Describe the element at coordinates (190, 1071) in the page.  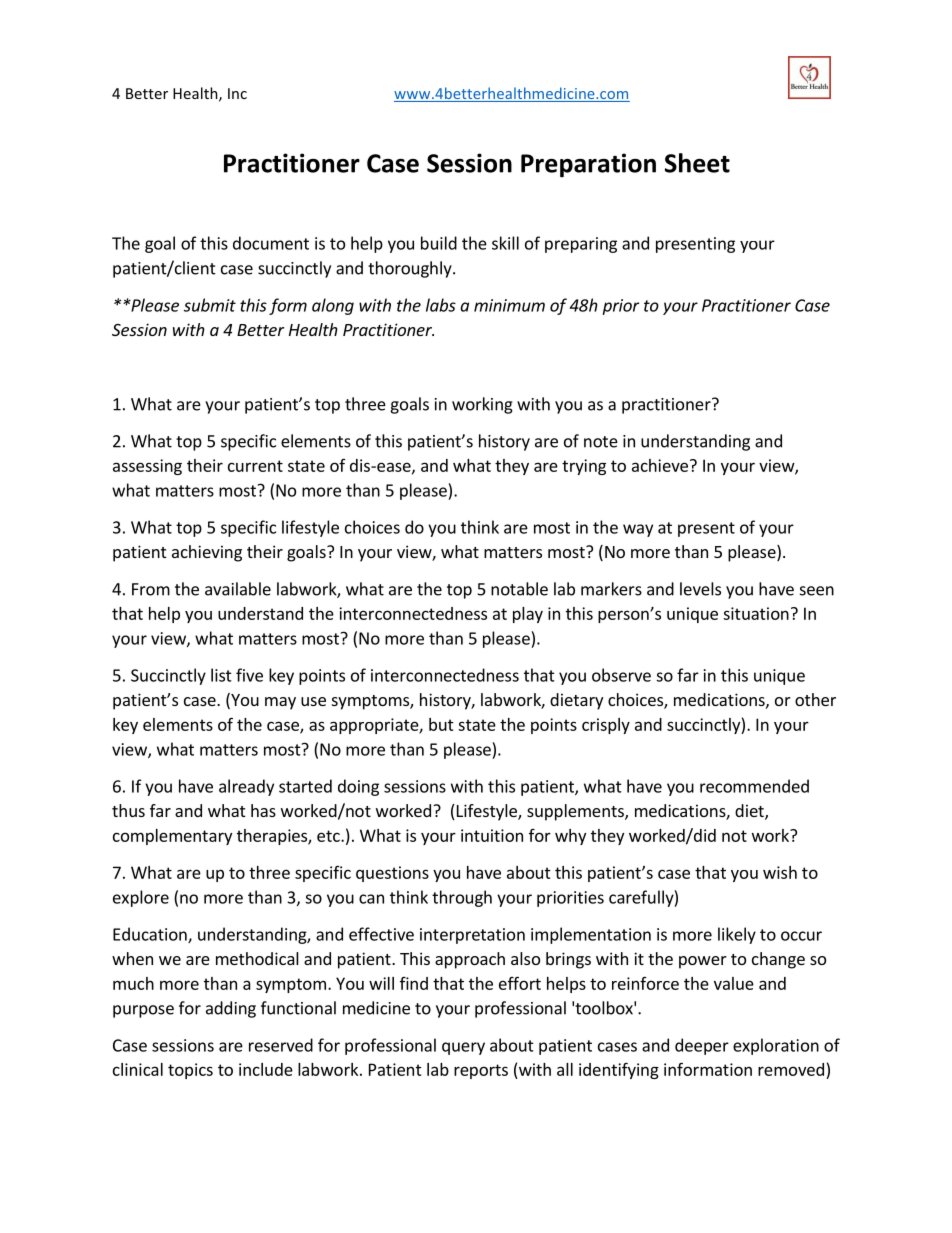
I see `topics` at that location.
